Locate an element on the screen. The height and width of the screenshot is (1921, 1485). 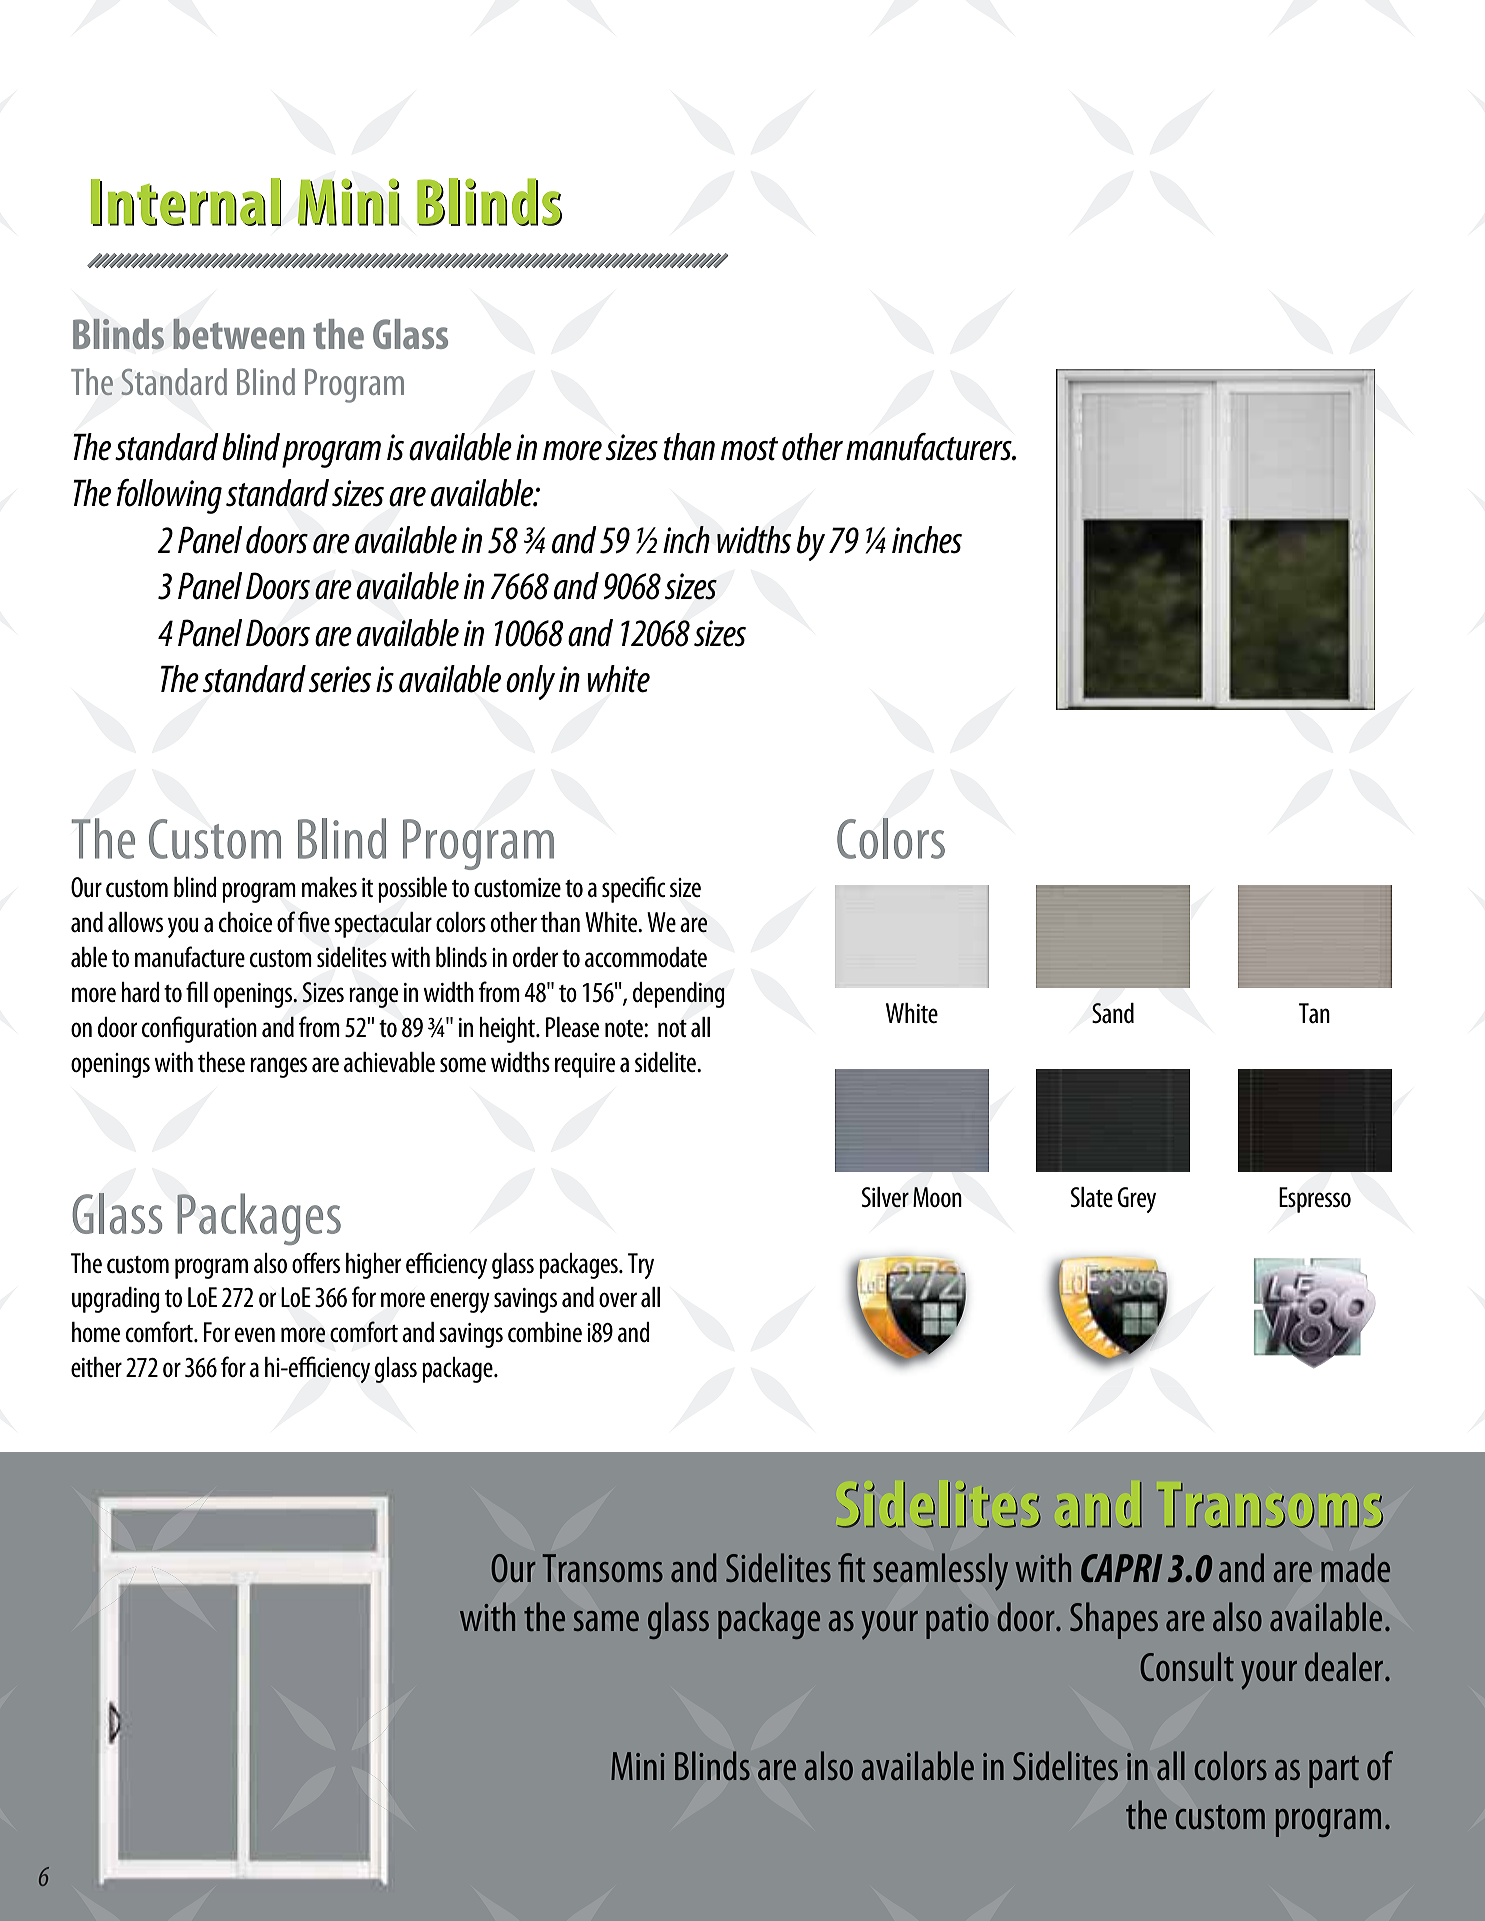
between is located at coordinates (238, 334).
